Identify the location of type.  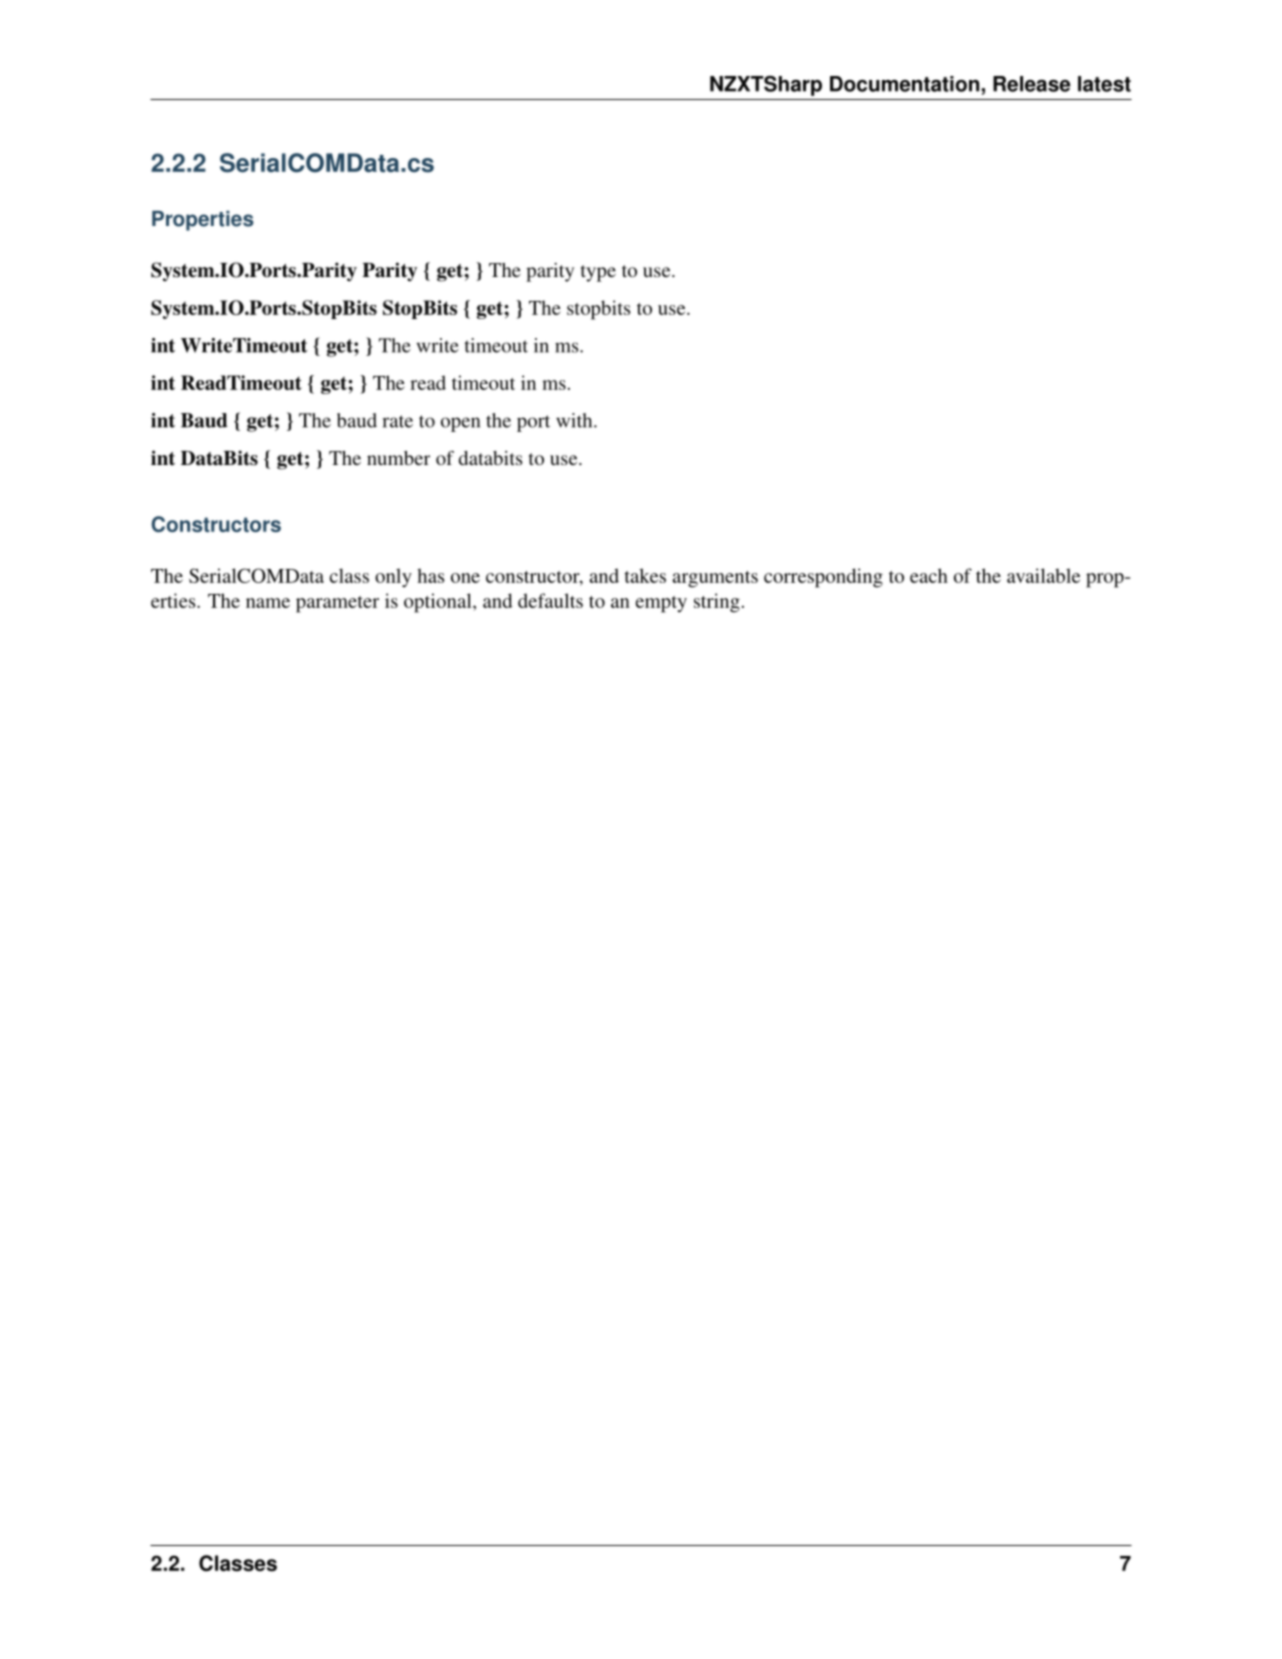
(598, 273).
